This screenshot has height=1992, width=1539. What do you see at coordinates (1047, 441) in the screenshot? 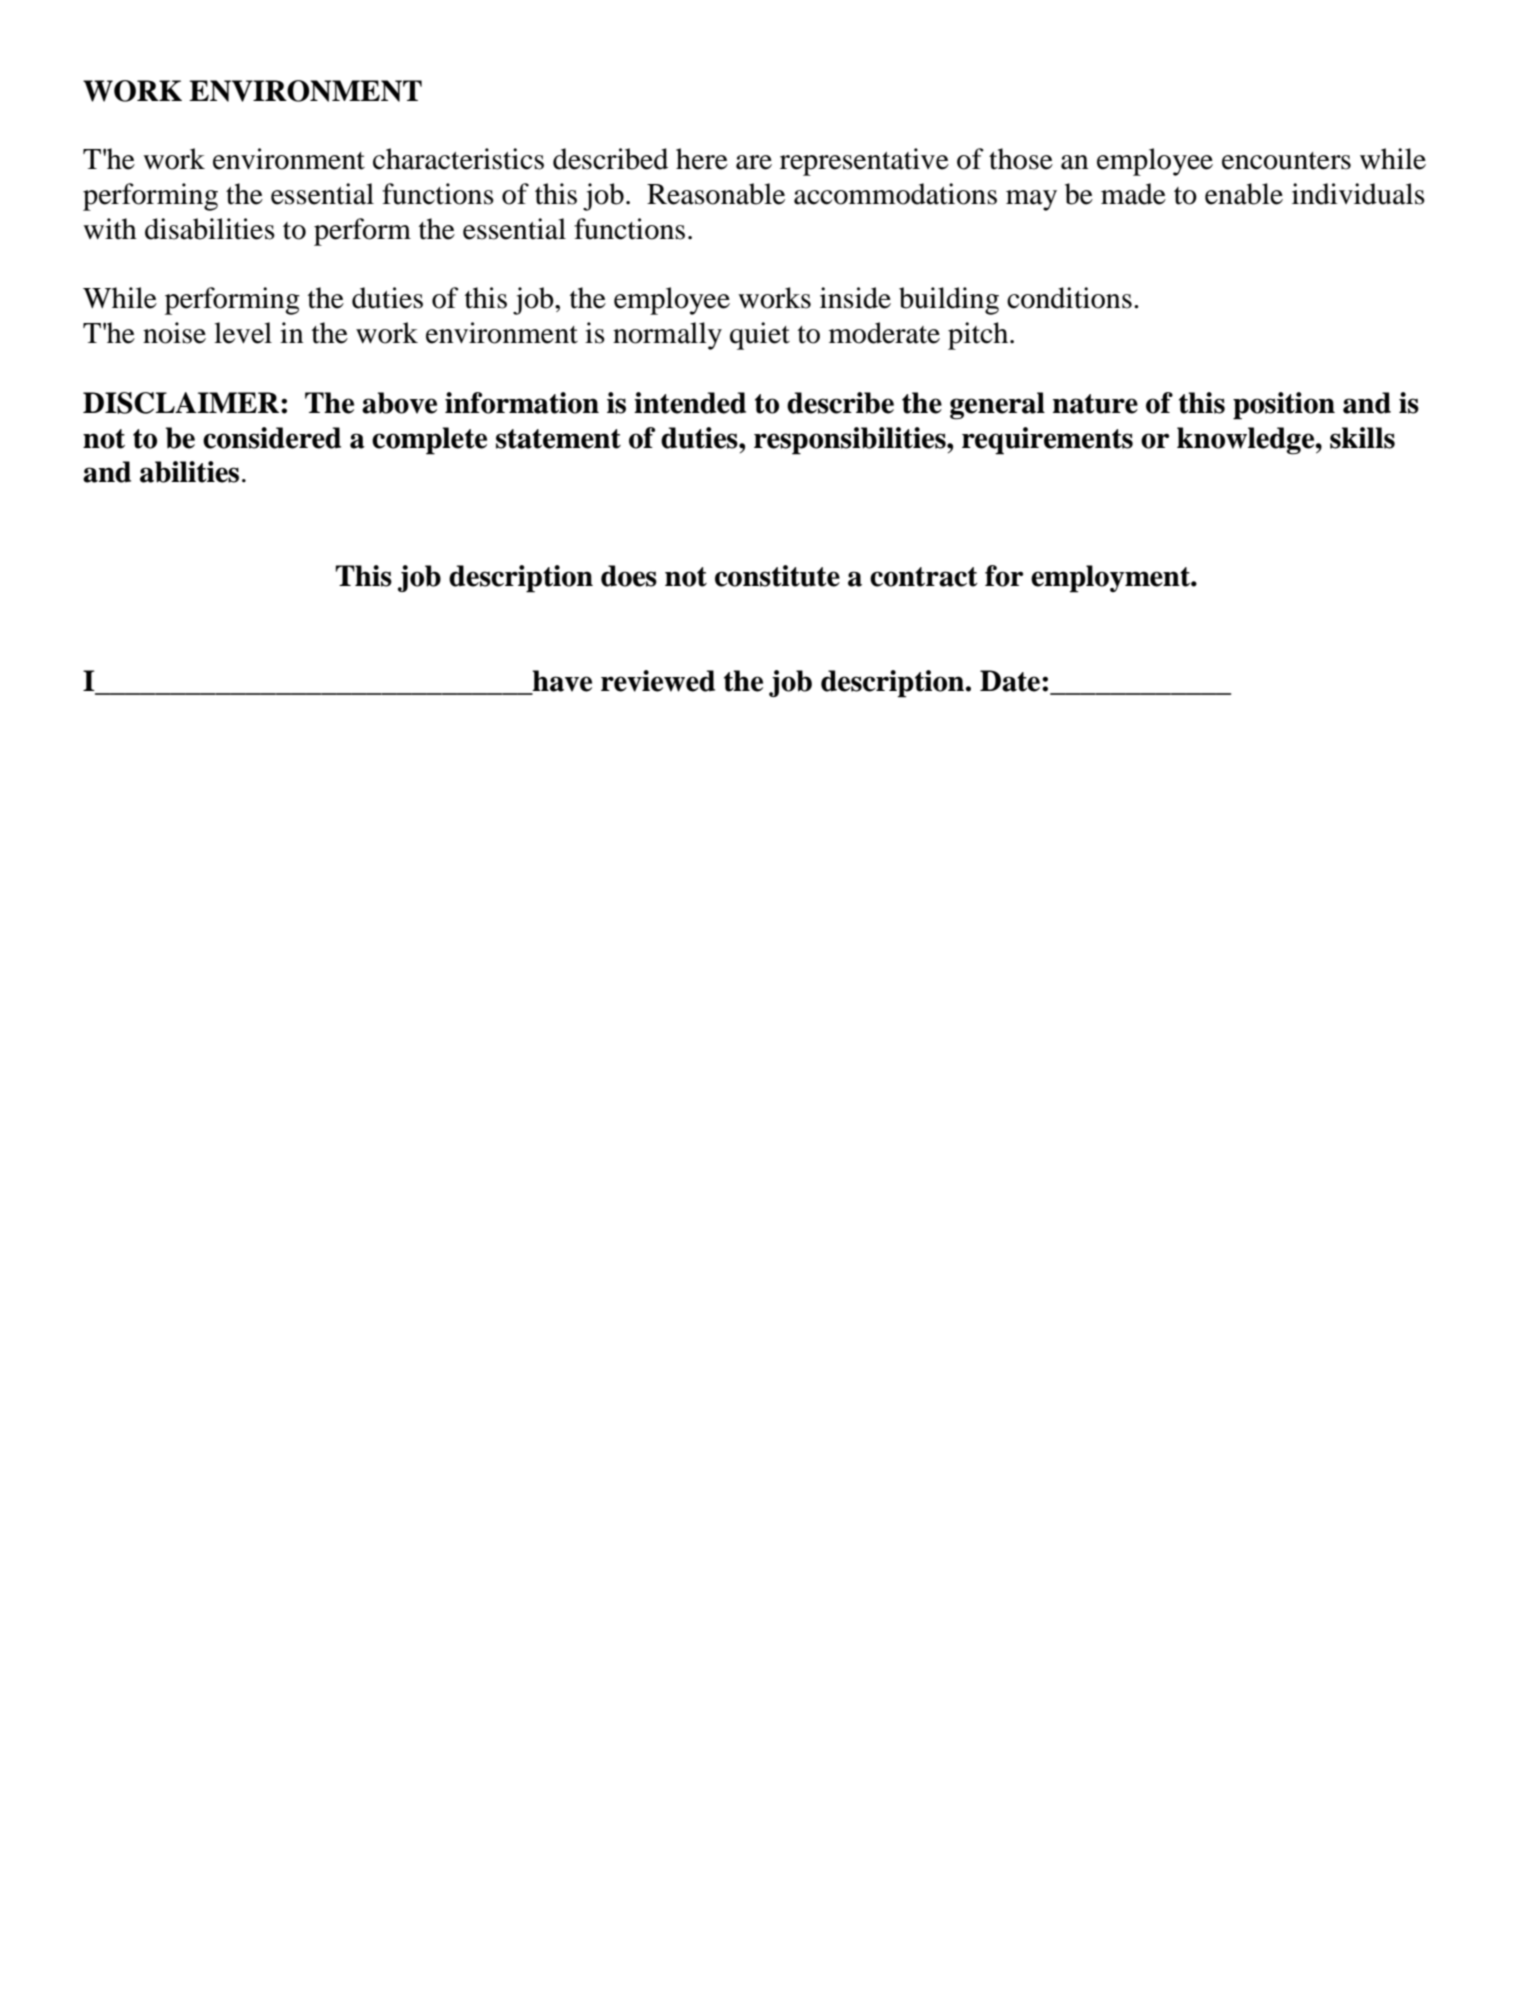
I see `requirements` at bounding box center [1047, 441].
